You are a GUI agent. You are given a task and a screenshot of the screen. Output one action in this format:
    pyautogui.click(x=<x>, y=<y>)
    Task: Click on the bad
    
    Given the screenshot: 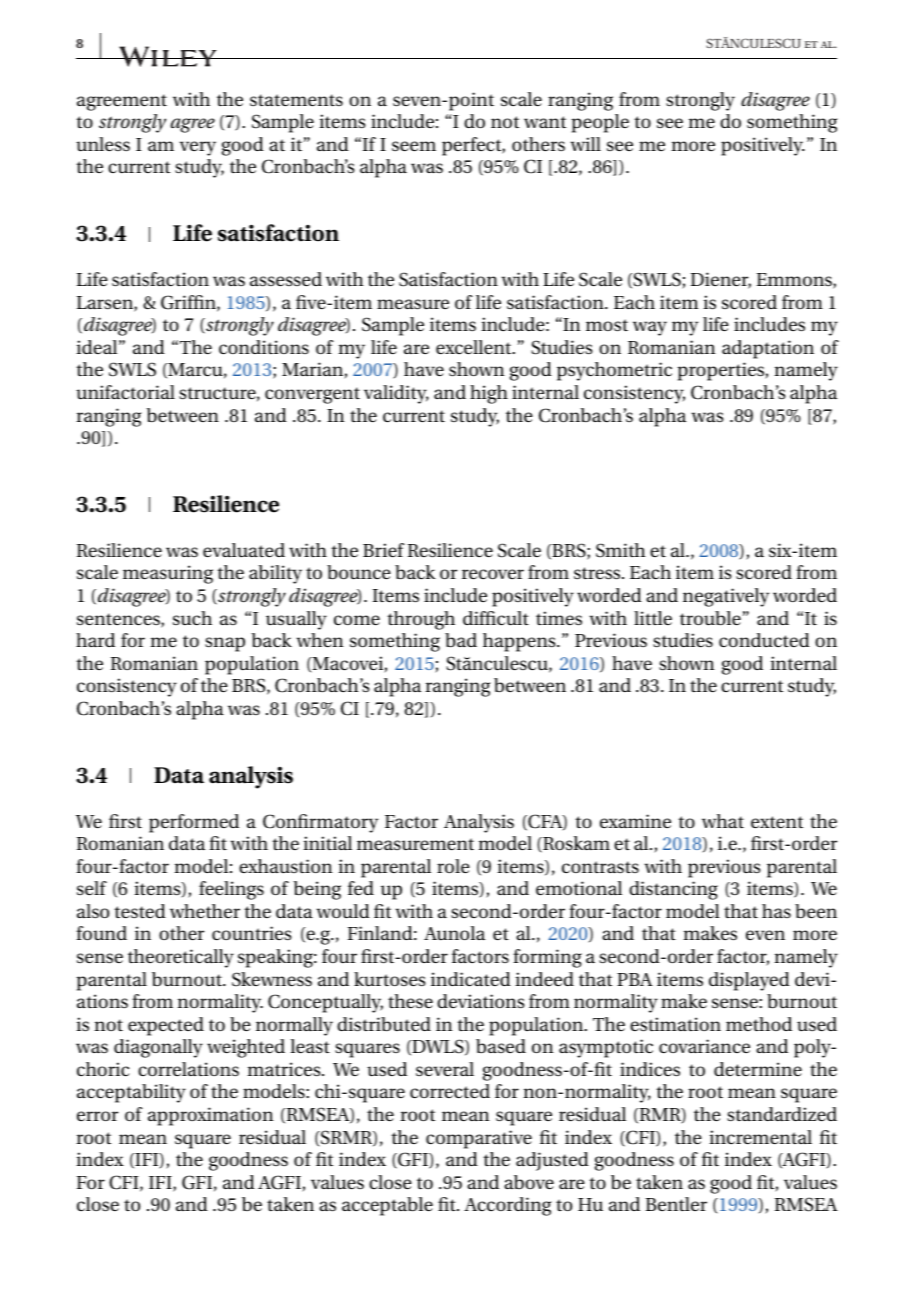 What is the action you would take?
    pyautogui.click(x=461, y=640)
